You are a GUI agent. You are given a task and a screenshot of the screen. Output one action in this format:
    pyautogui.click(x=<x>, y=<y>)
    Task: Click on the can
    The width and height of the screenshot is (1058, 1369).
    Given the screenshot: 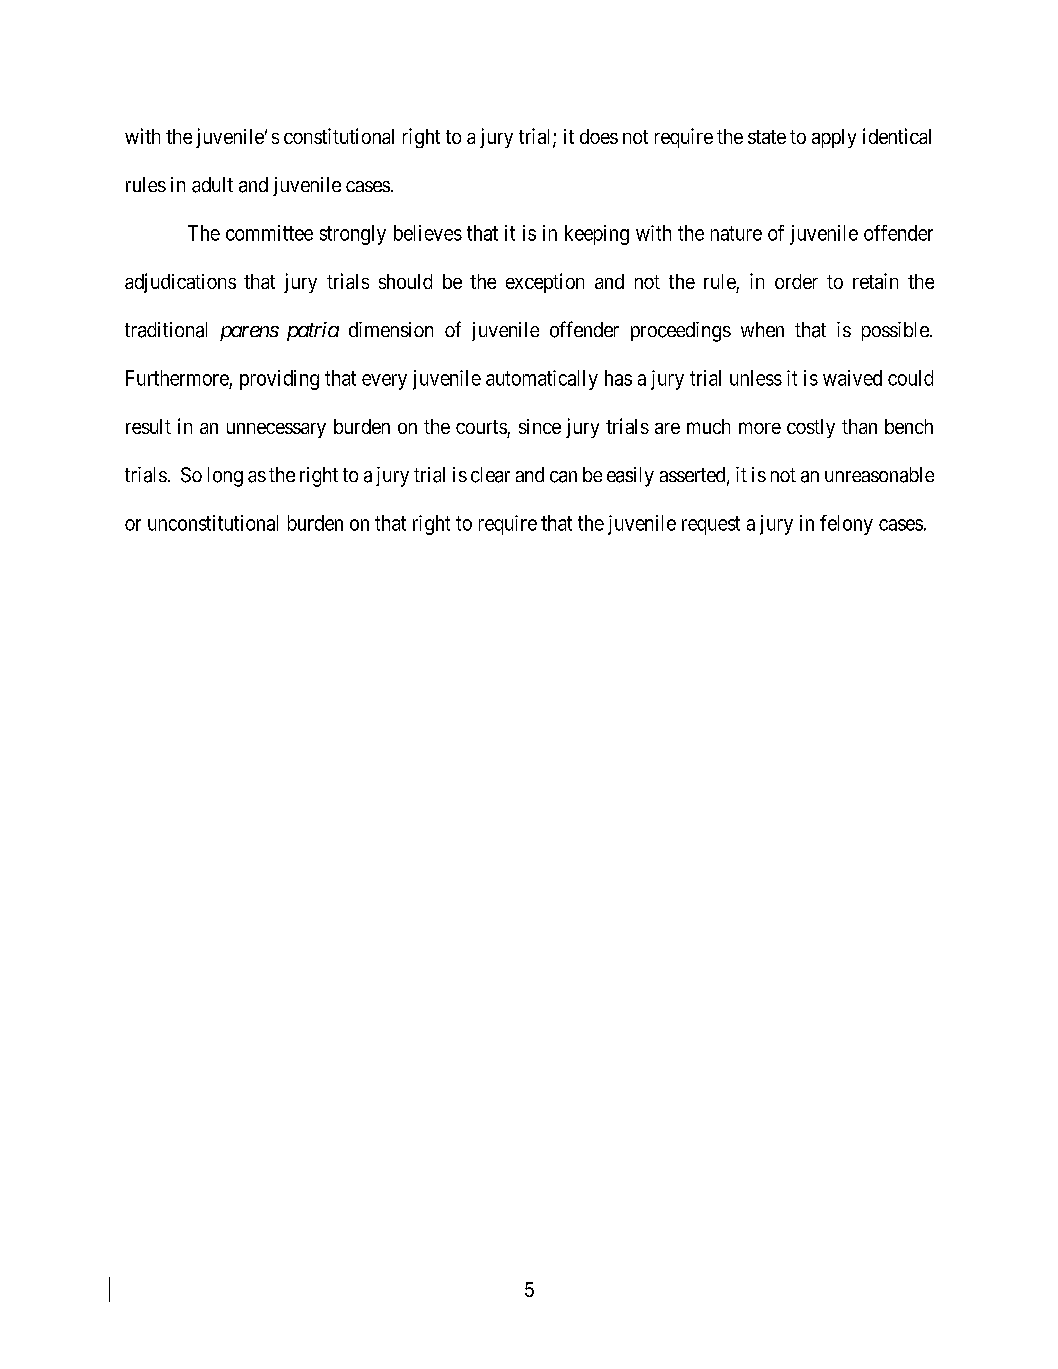 What is the action you would take?
    pyautogui.click(x=563, y=477)
